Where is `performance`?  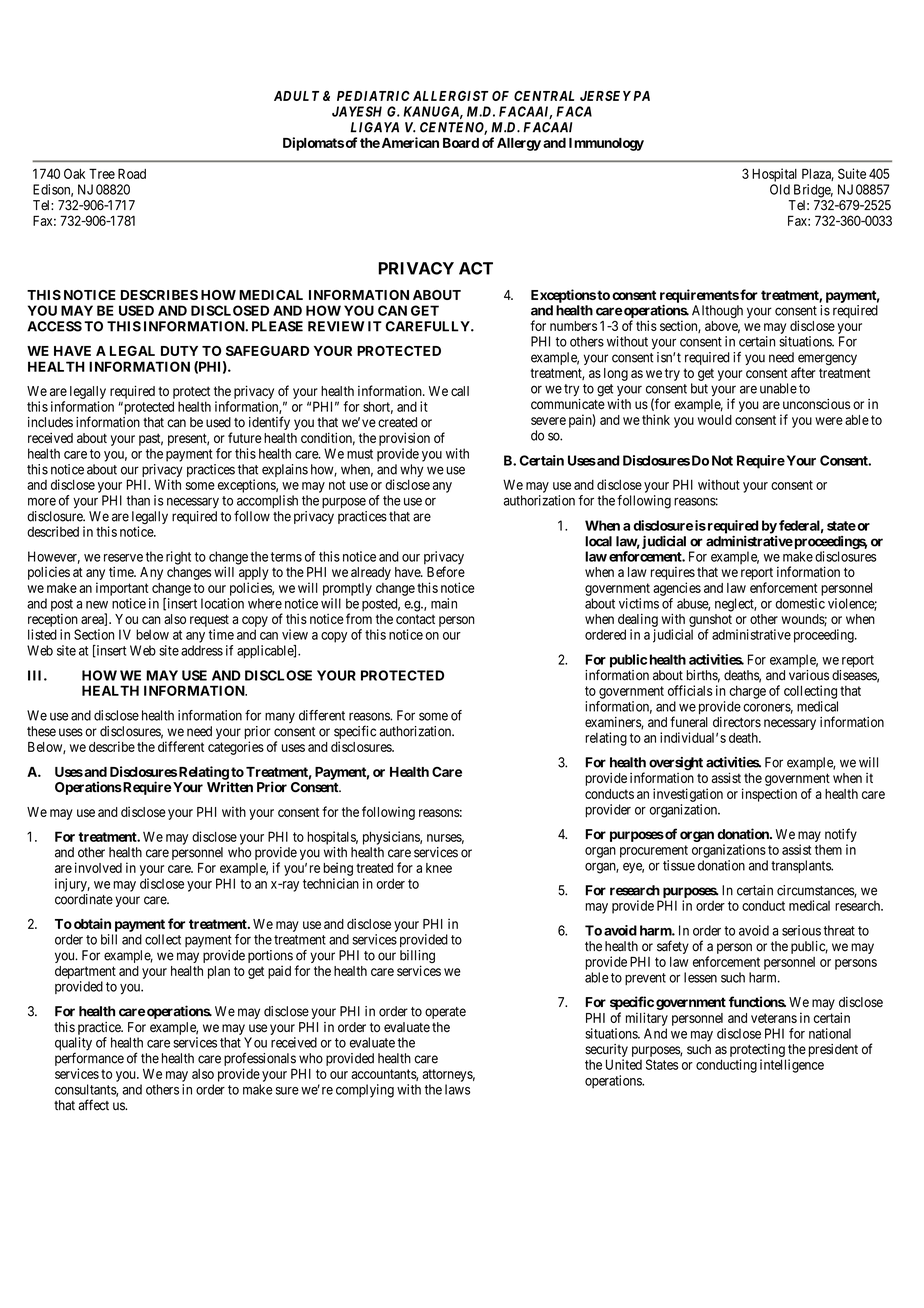
performance is located at coordinates (89, 1060).
